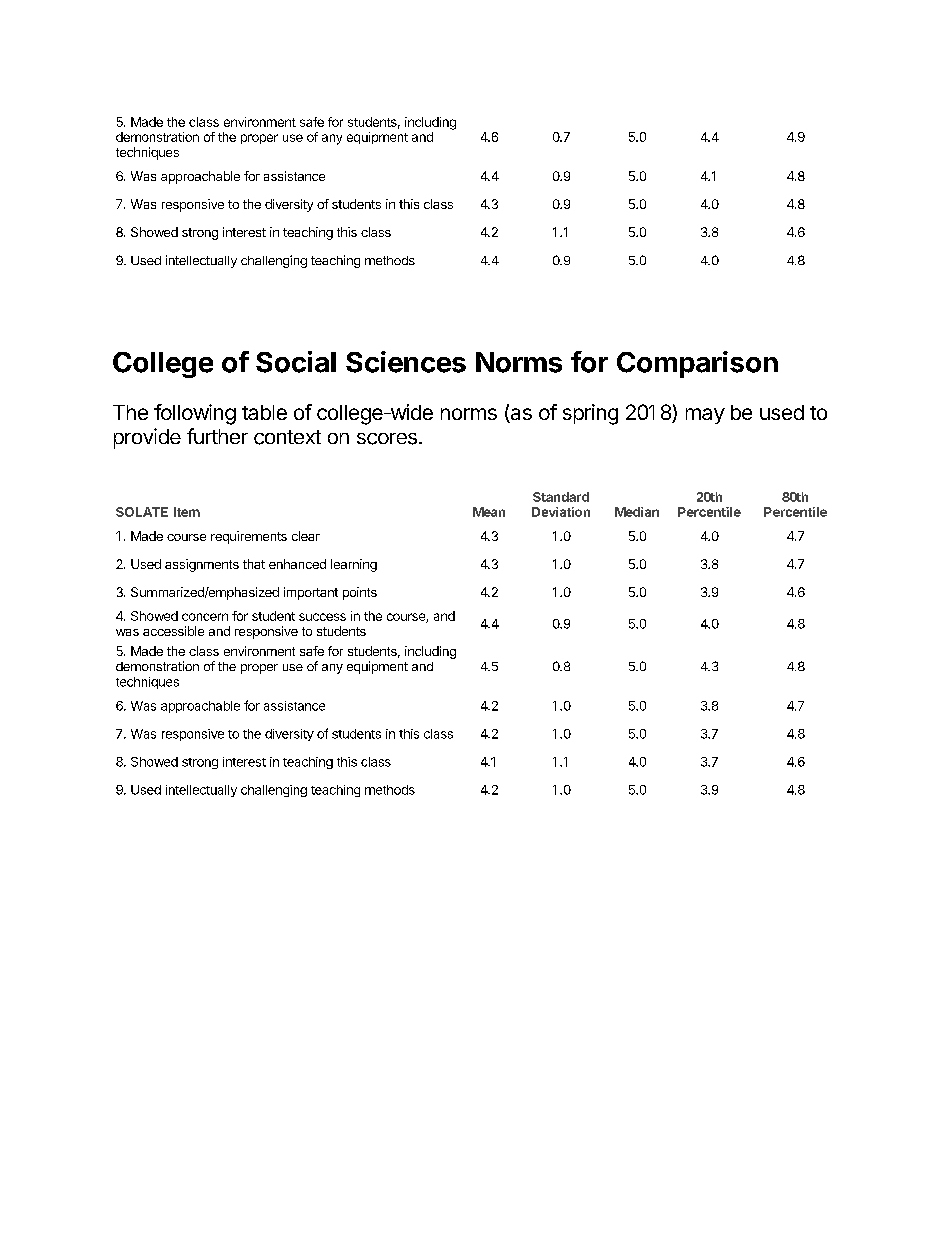 Image resolution: width=952 pixels, height=1233 pixels. Describe the element at coordinates (406, 362) in the document. I see `Sciences` at that location.
